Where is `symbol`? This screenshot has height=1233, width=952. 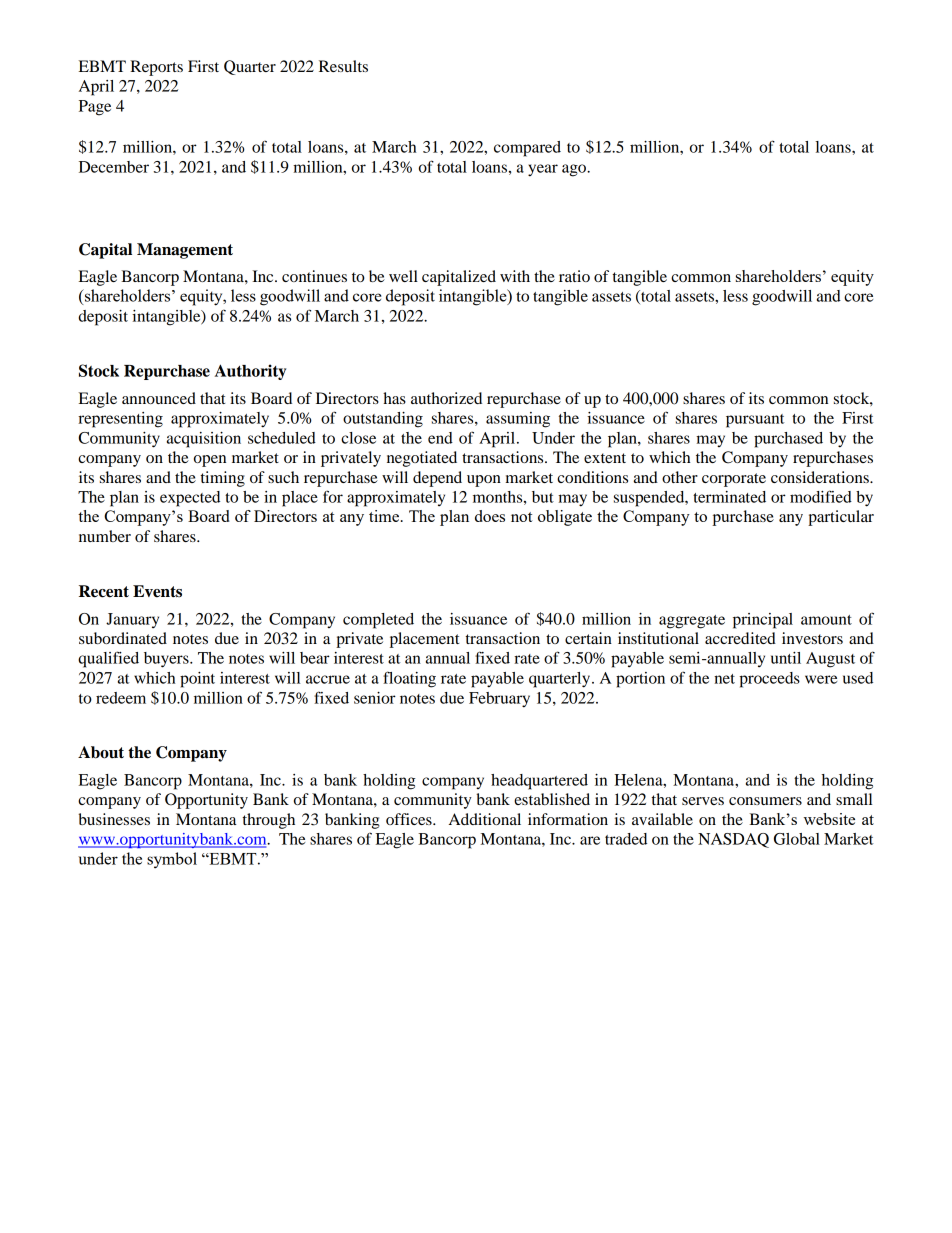 symbol is located at coordinates (172, 860).
